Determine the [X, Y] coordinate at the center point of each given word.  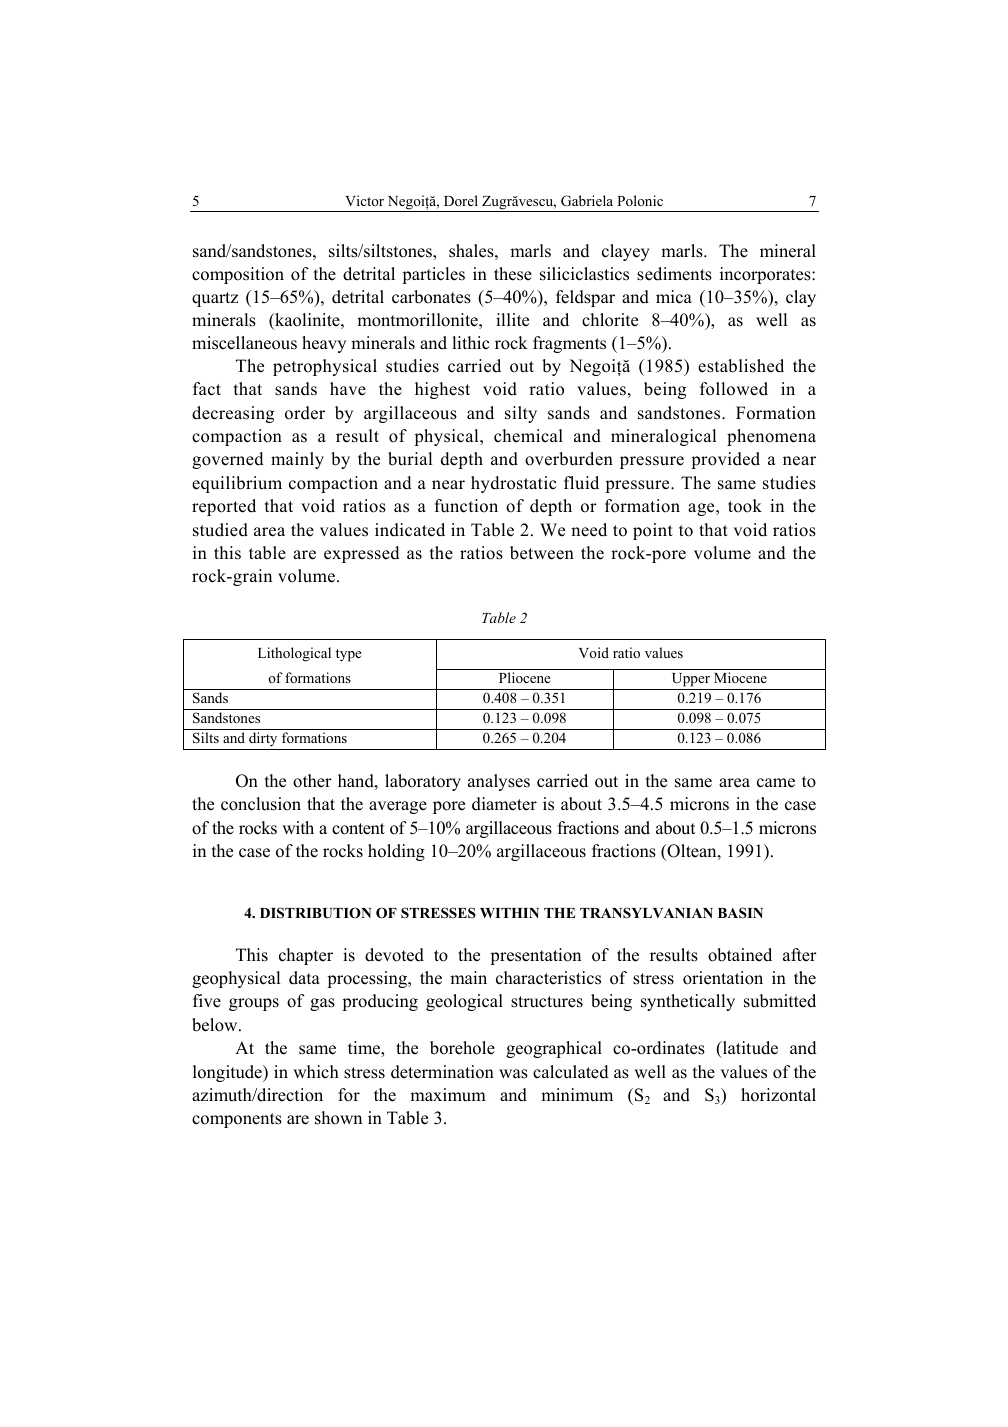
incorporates [766, 275]
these [513, 274]
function [466, 506]
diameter [504, 804]
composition [238, 275]
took [745, 506]
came [776, 783]
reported [224, 507]
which [316, 1072]
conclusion [261, 804]
